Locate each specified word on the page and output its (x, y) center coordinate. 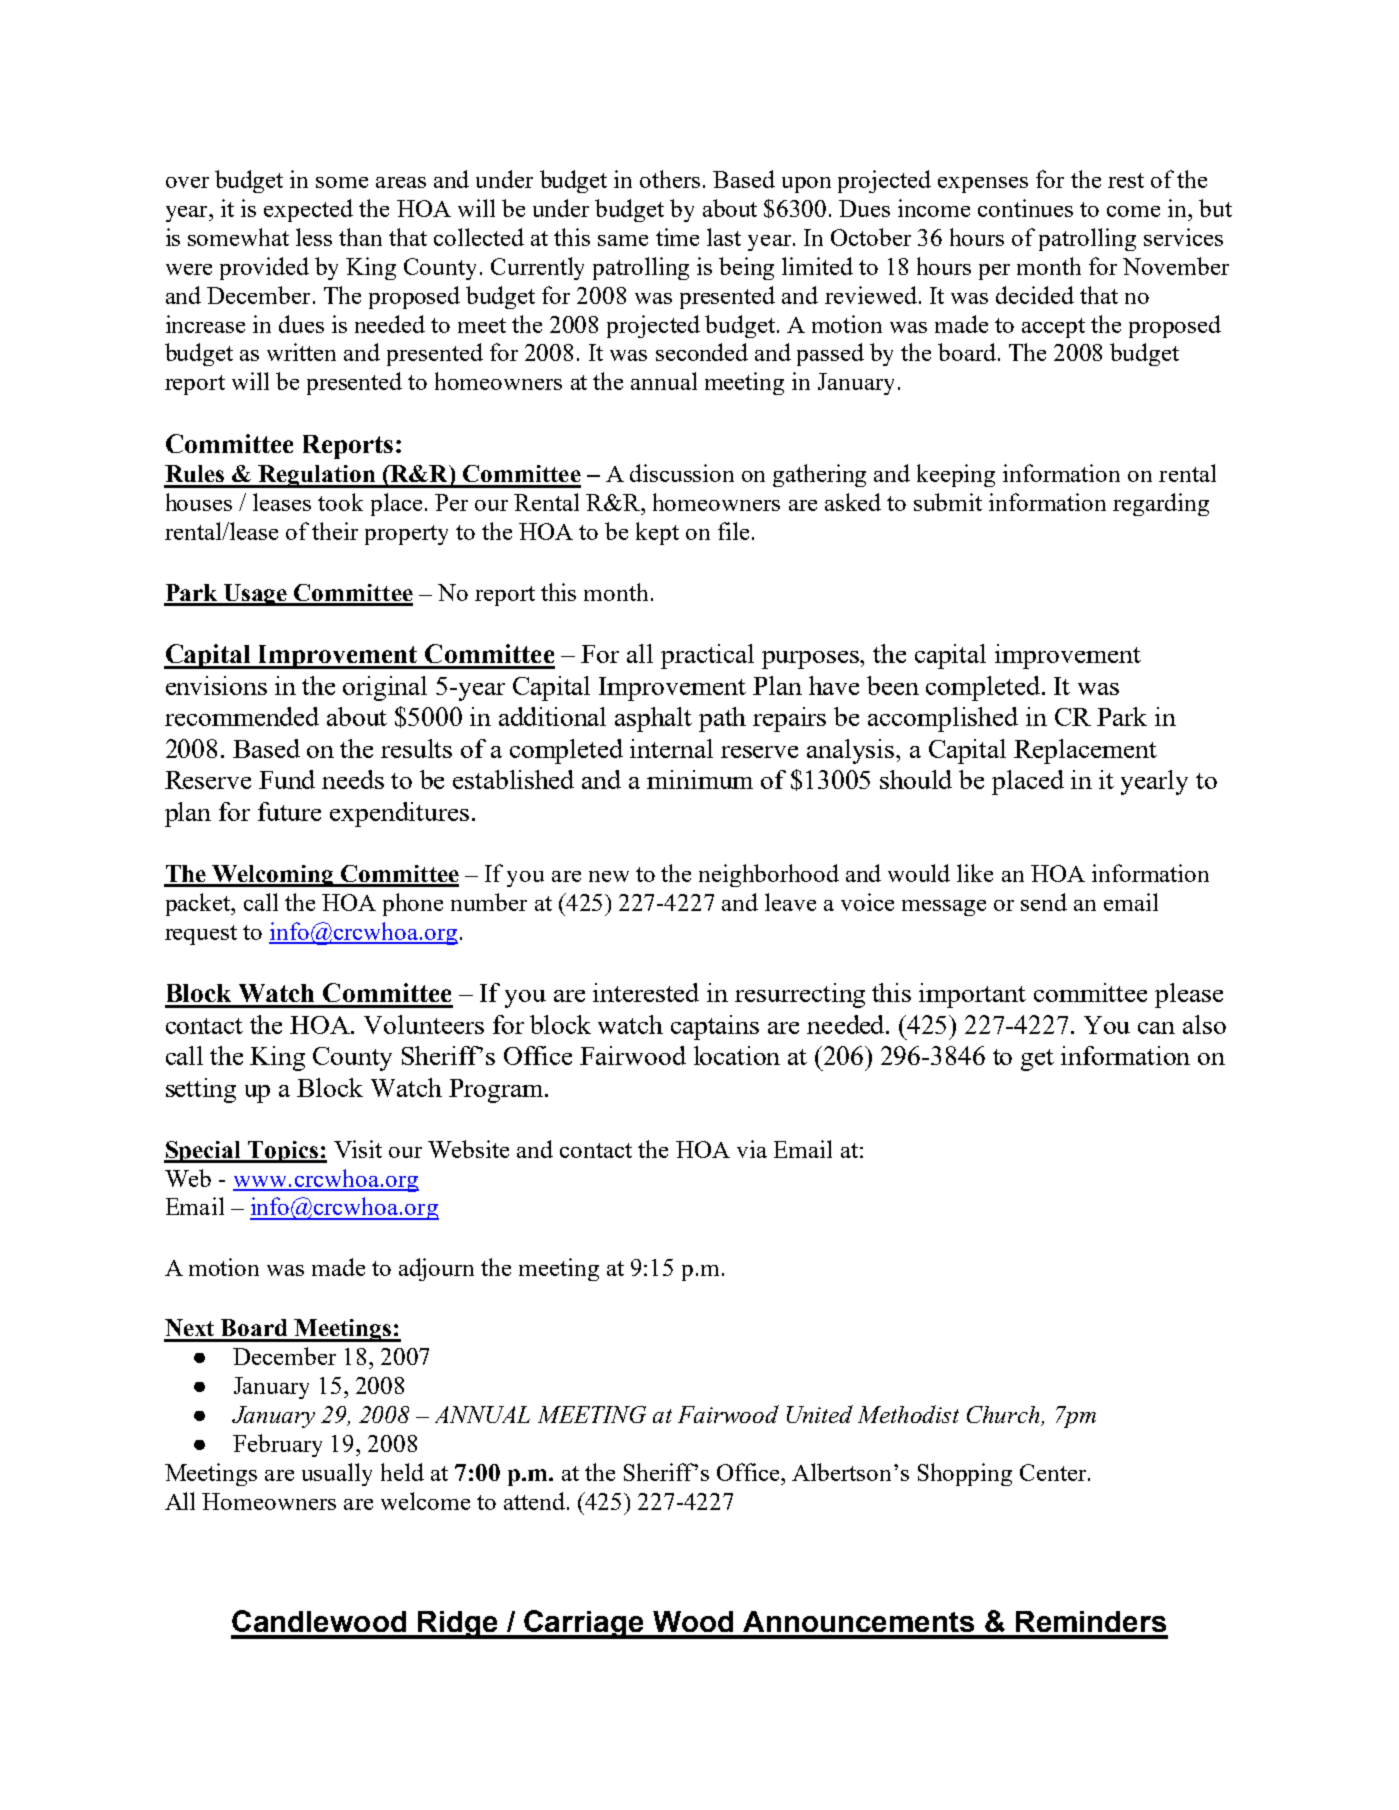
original (385, 688)
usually (337, 1474)
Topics (283, 1152)
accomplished (943, 719)
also (1204, 1024)
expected (308, 210)
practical (707, 656)
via (752, 1149)
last (724, 237)
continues (1025, 208)
